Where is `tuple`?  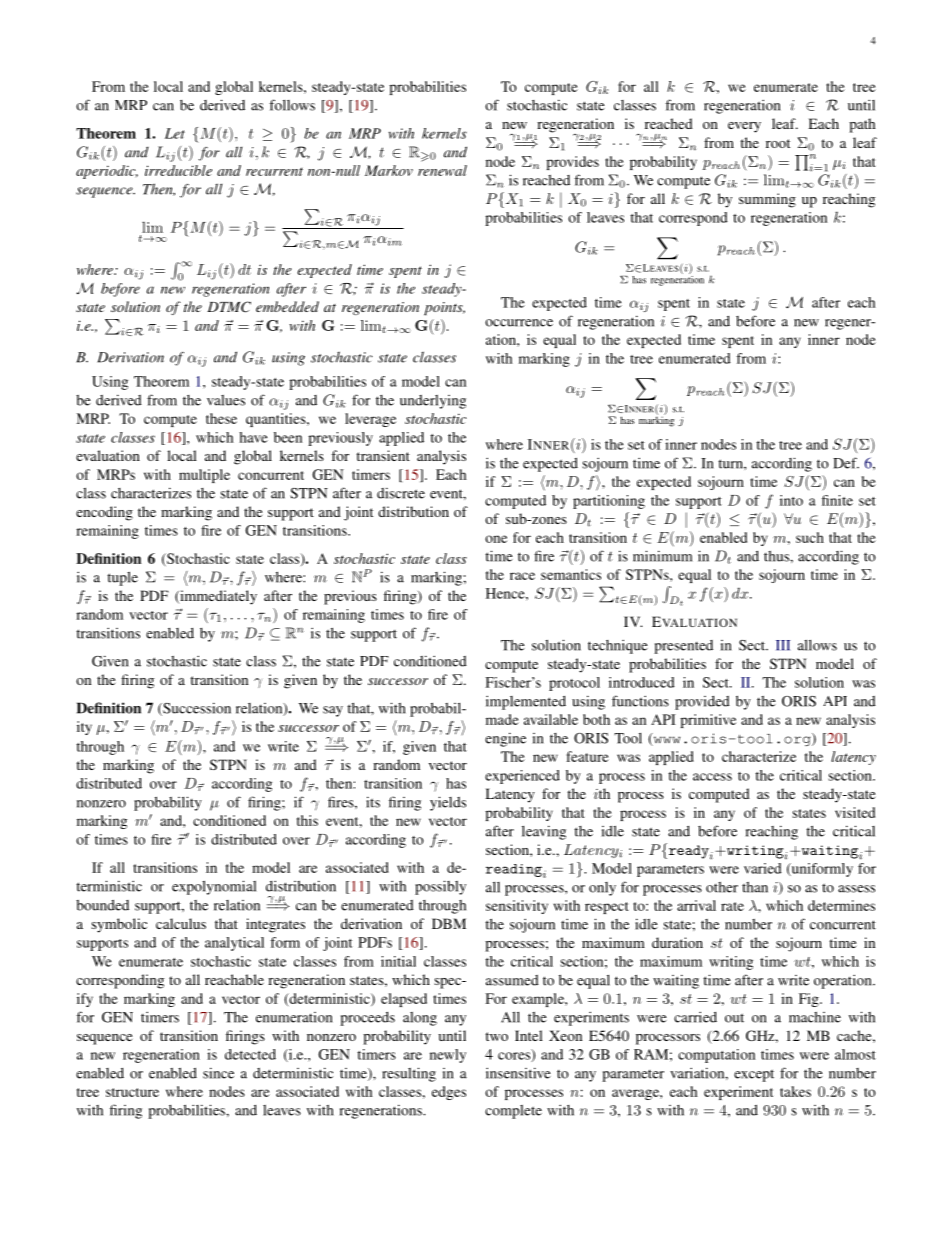
tuple is located at coordinates (122, 578).
